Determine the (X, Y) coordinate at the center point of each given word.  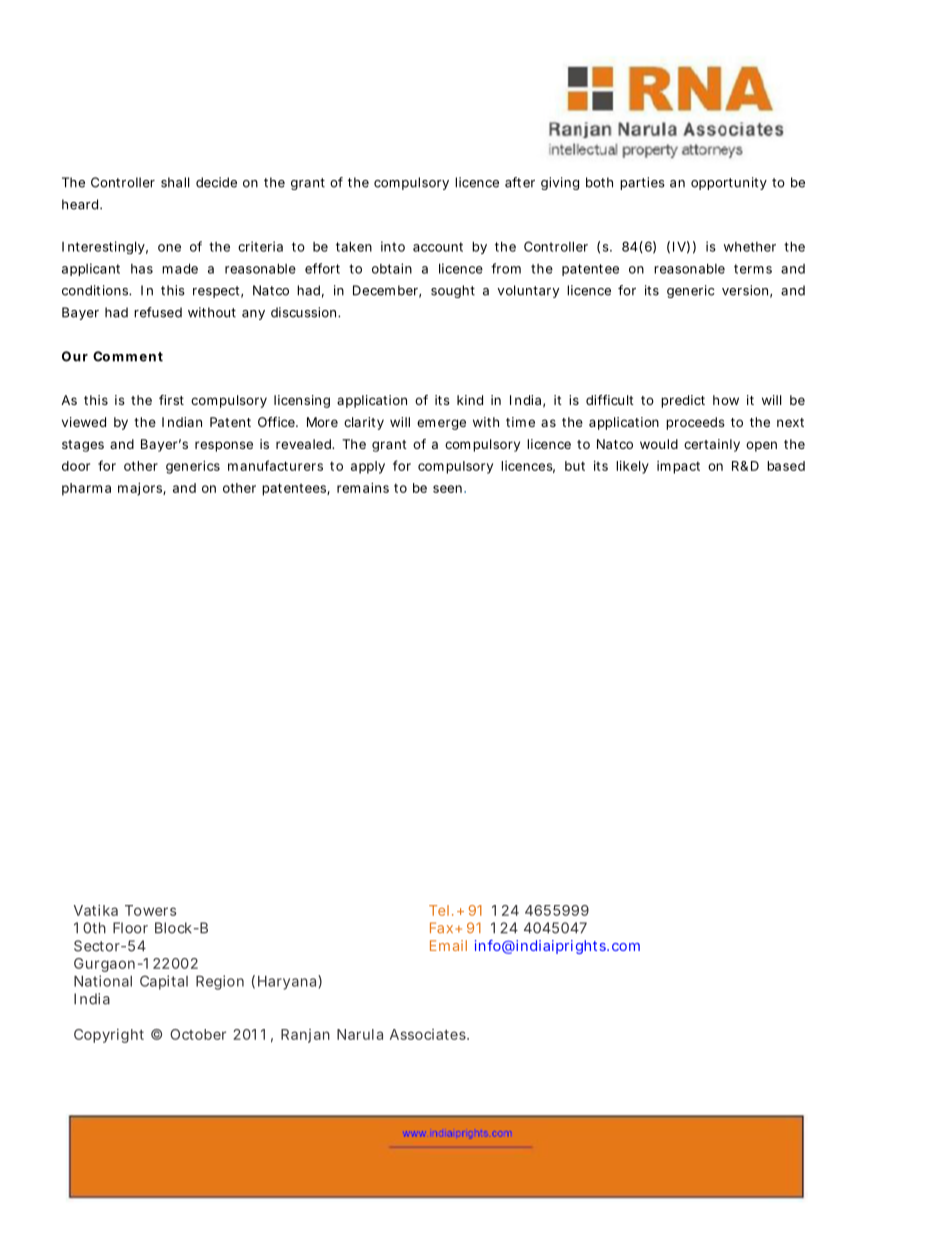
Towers (150, 910)
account (438, 247)
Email (448, 945)
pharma (86, 489)
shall (175, 182)
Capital (164, 982)
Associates (429, 1034)
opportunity (729, 183)
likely (632, 467)
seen (447, 489)
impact (678, 467)
